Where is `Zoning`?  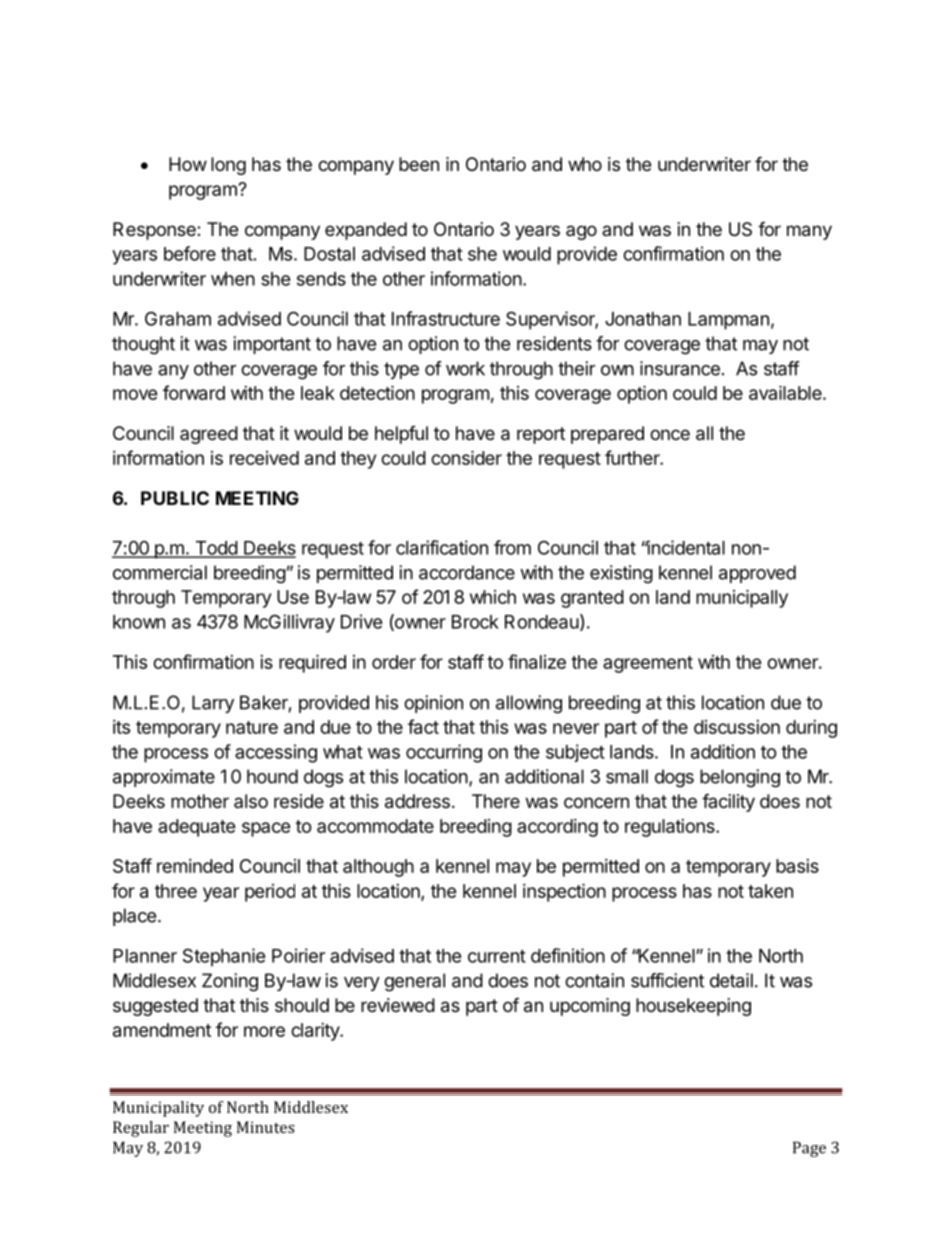
Zoning is located at coordinates (230, 982).
